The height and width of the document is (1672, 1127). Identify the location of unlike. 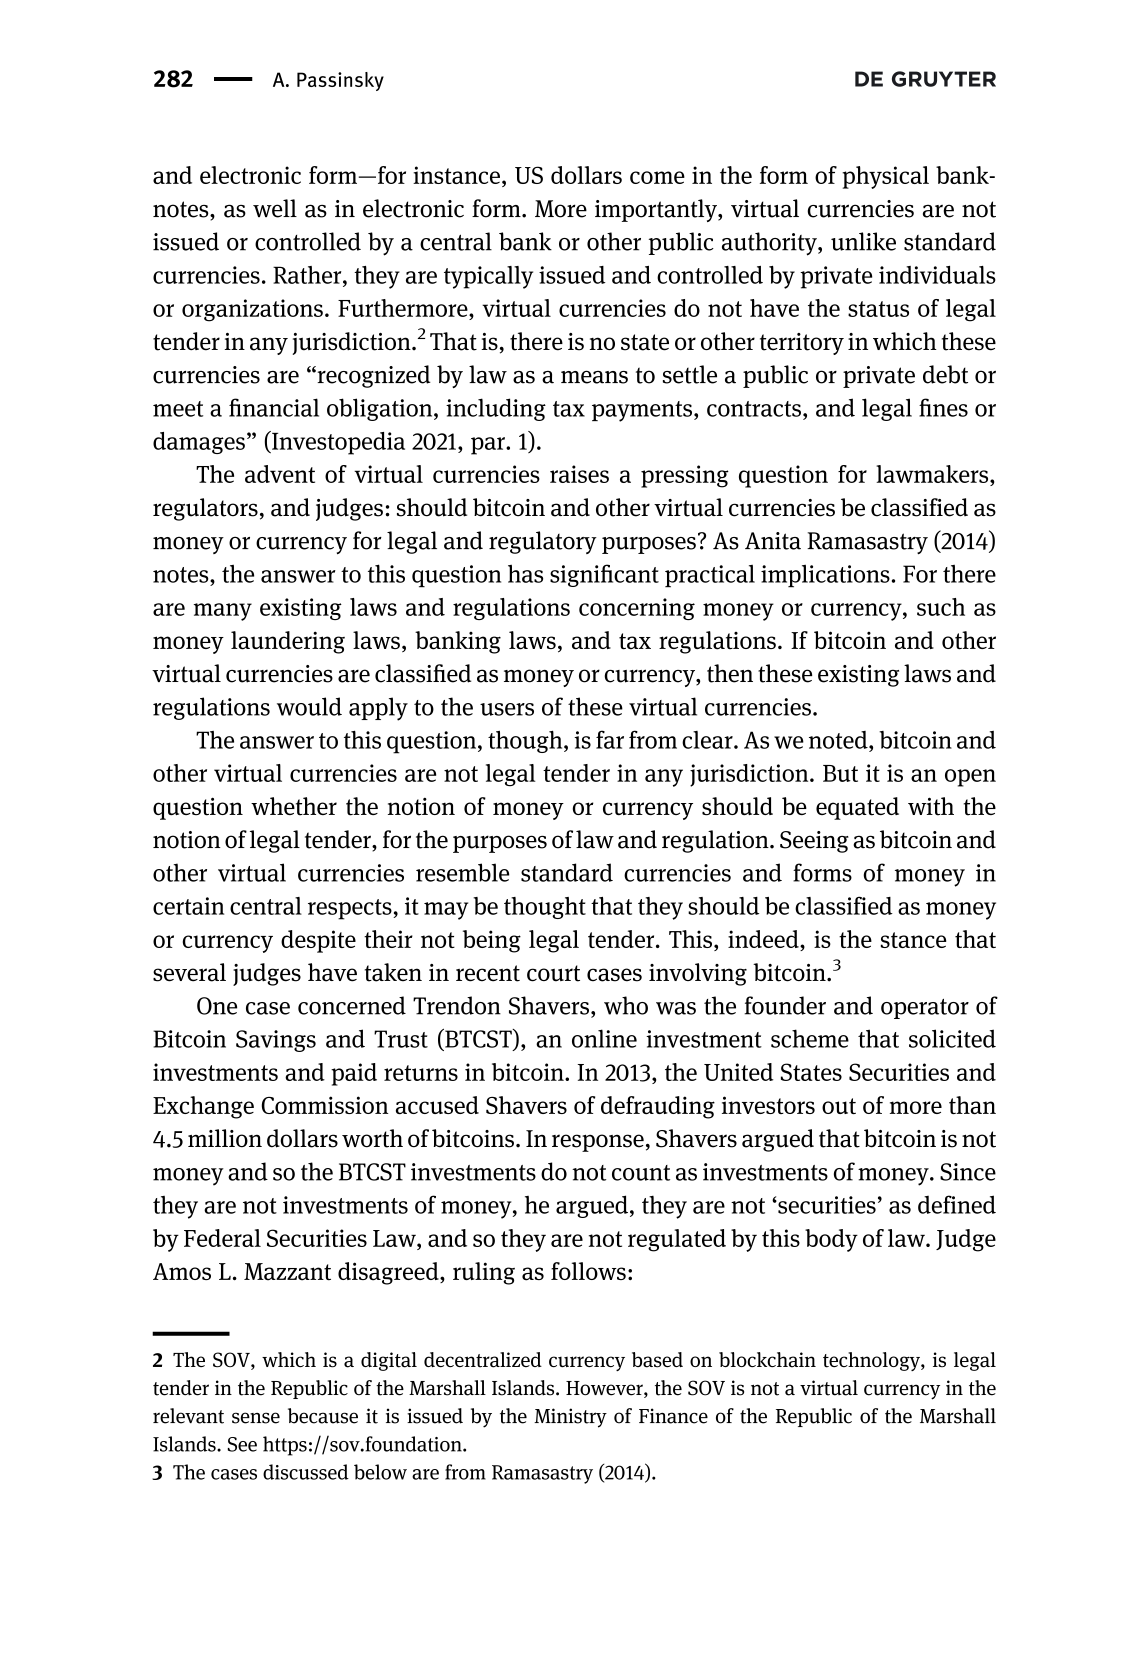
(863, 241).
